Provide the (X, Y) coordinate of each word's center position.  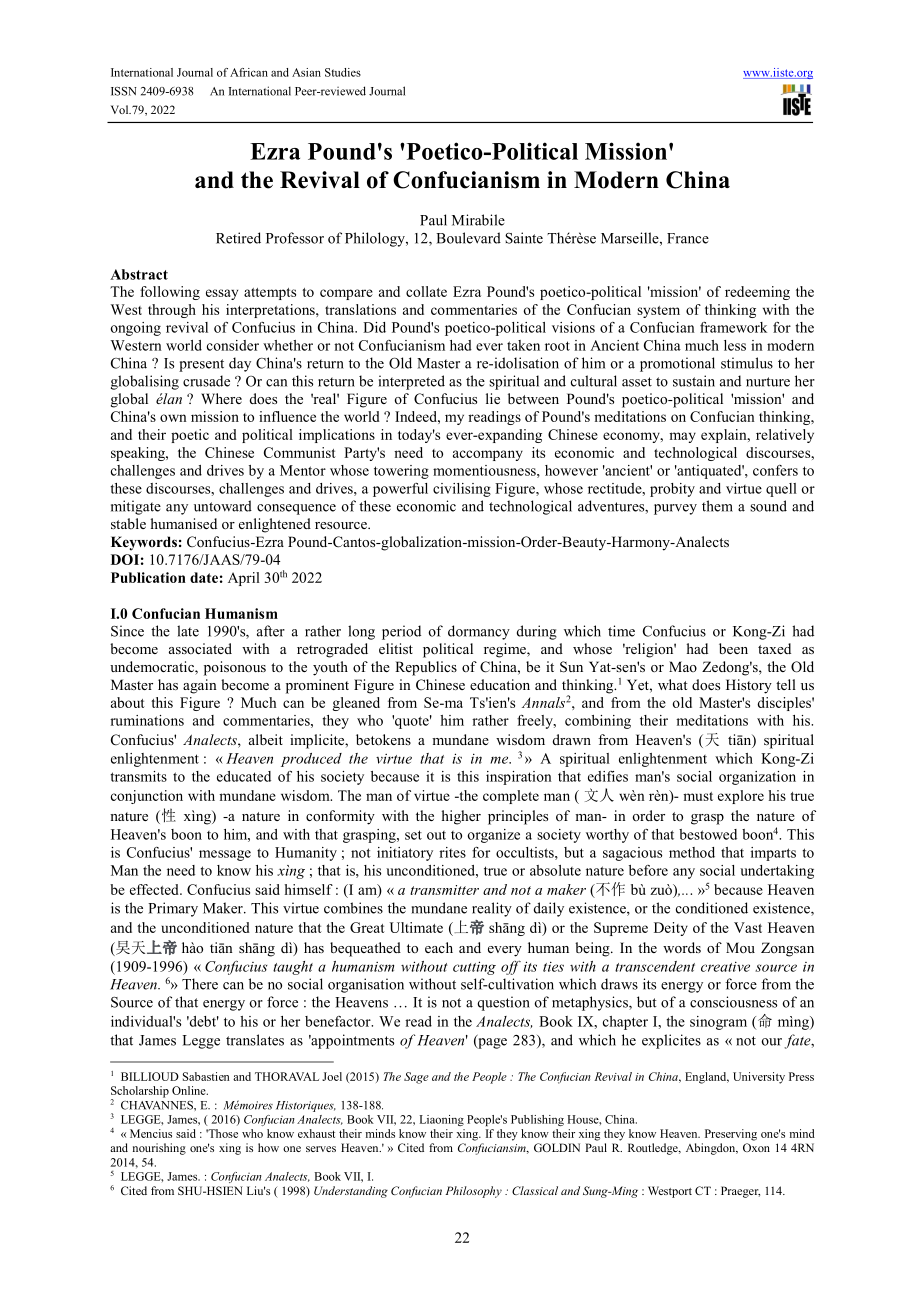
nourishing (159, 1149)
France (688, 238)
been (733, 648)
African (249, 72)
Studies (343, 72)
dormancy (479, 632)
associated (200, 648)
